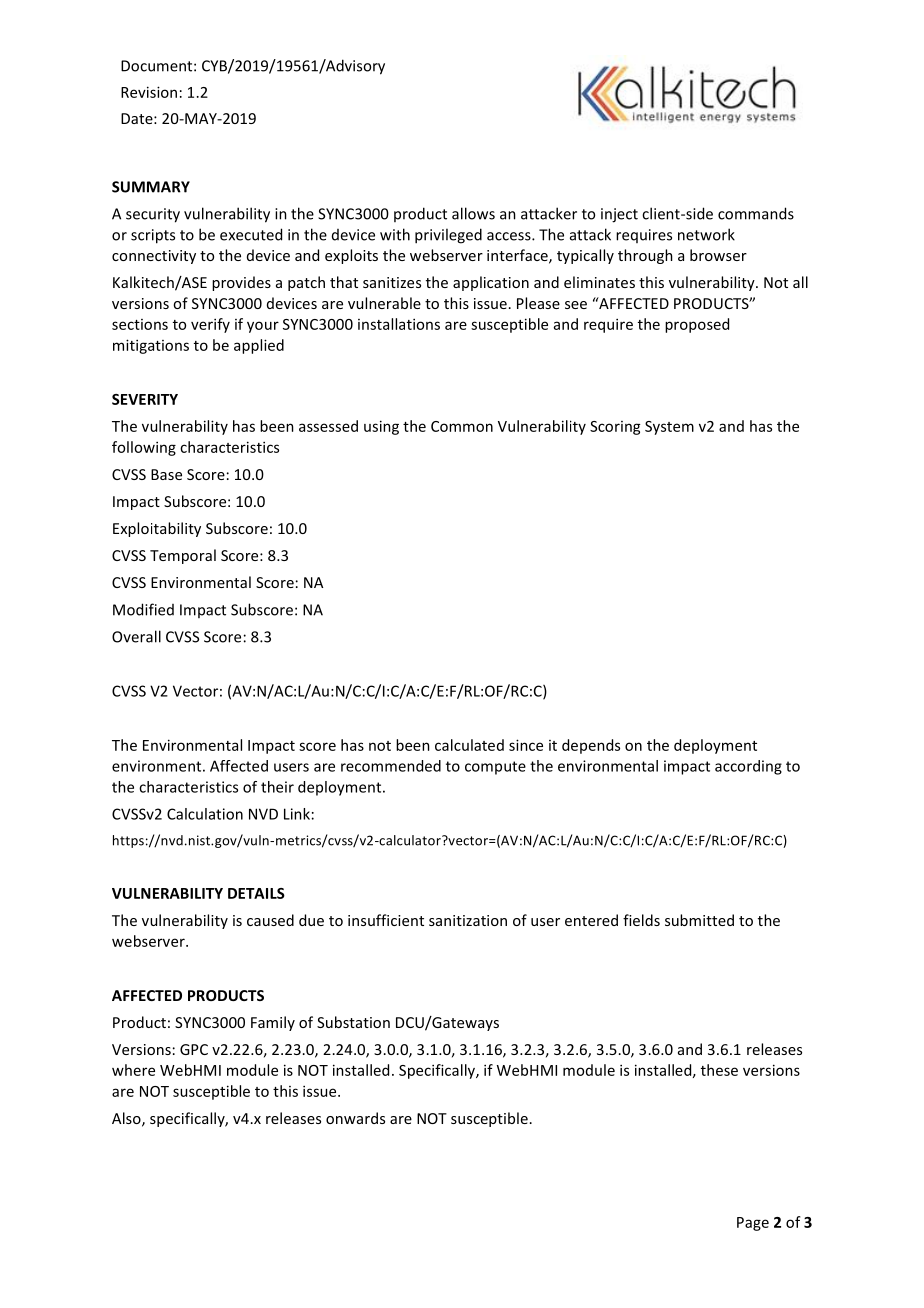 This screenshot has width=924, height=1308. What do you see at coordinates (133, 1070) in the screenshot?
I see `where` at bounding box center [133, 1070].
